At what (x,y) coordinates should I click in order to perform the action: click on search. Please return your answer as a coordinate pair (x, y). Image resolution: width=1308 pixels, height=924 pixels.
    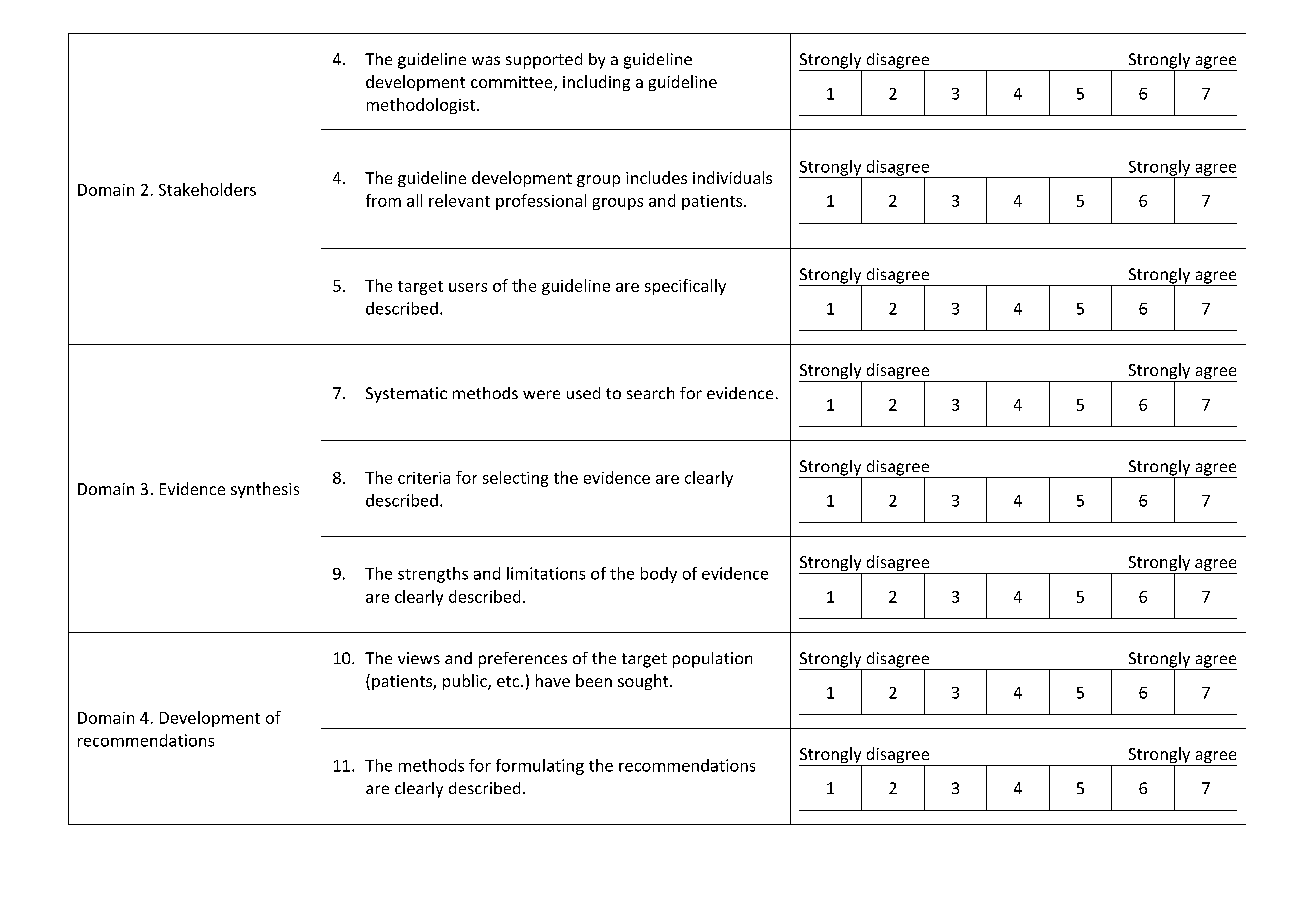
    Looking at the image, I should click on (650, 393).
